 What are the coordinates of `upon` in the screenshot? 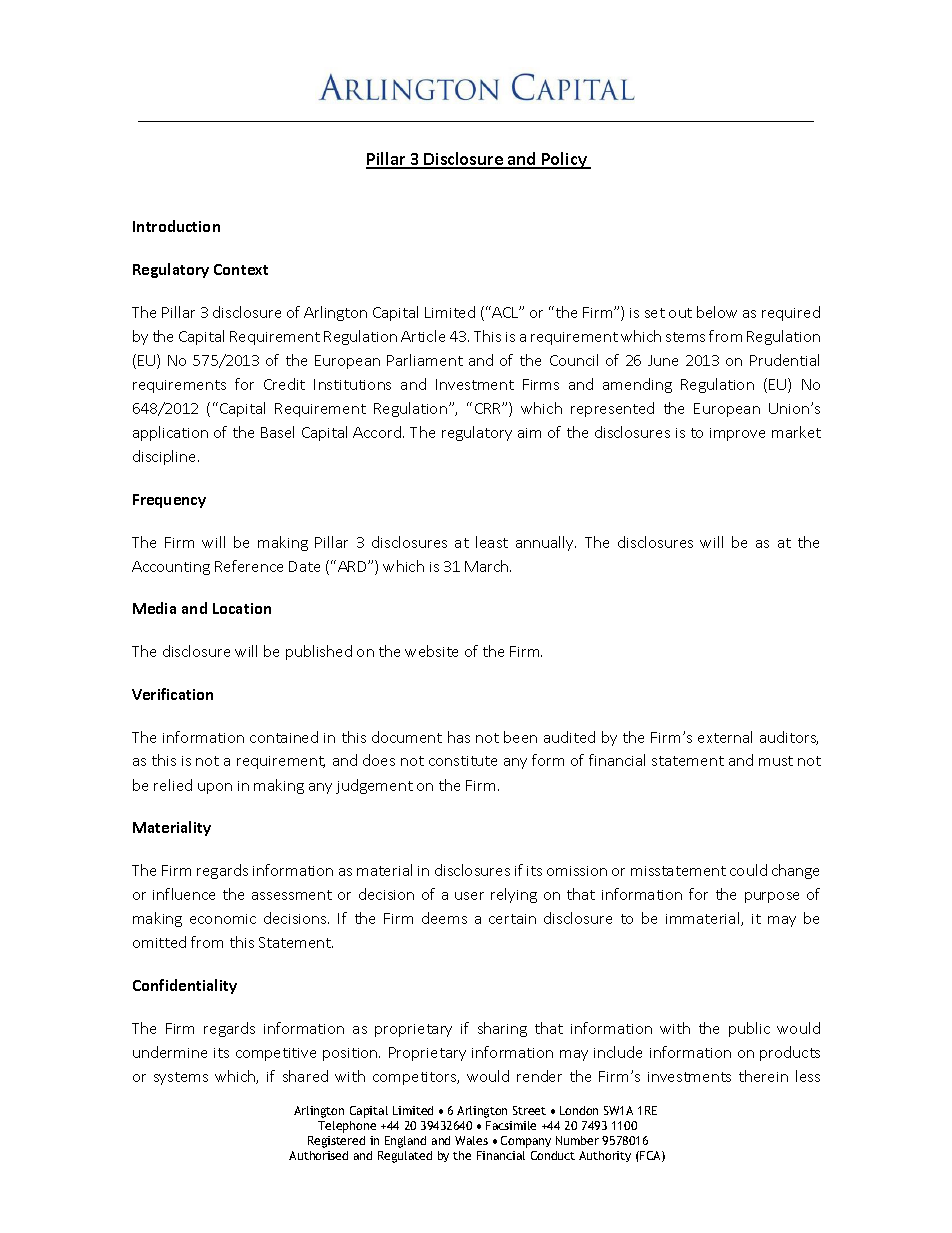 It's located at (215, 788).
